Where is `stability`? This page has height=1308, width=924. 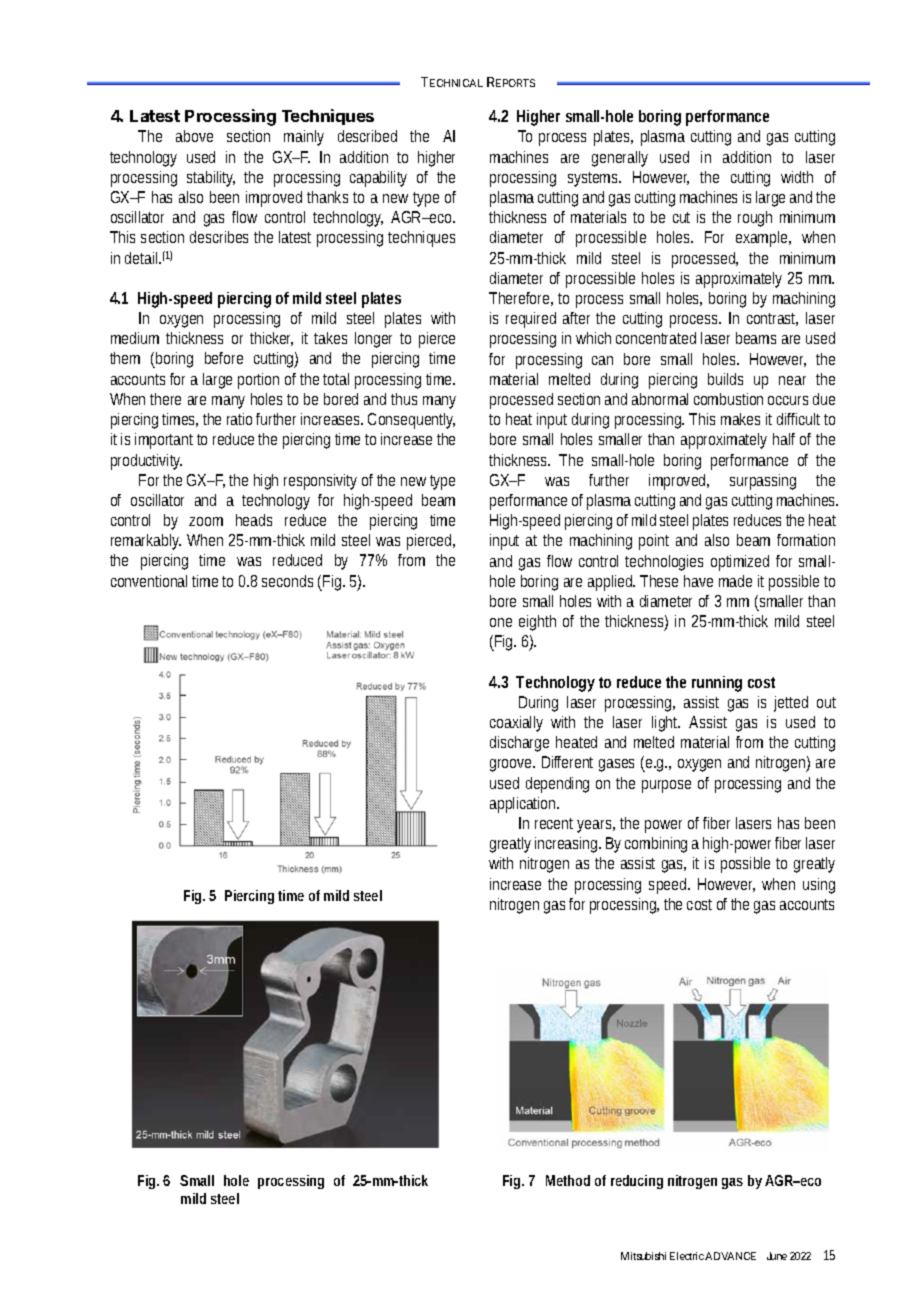 stability is located at coordinates (211, 179).
